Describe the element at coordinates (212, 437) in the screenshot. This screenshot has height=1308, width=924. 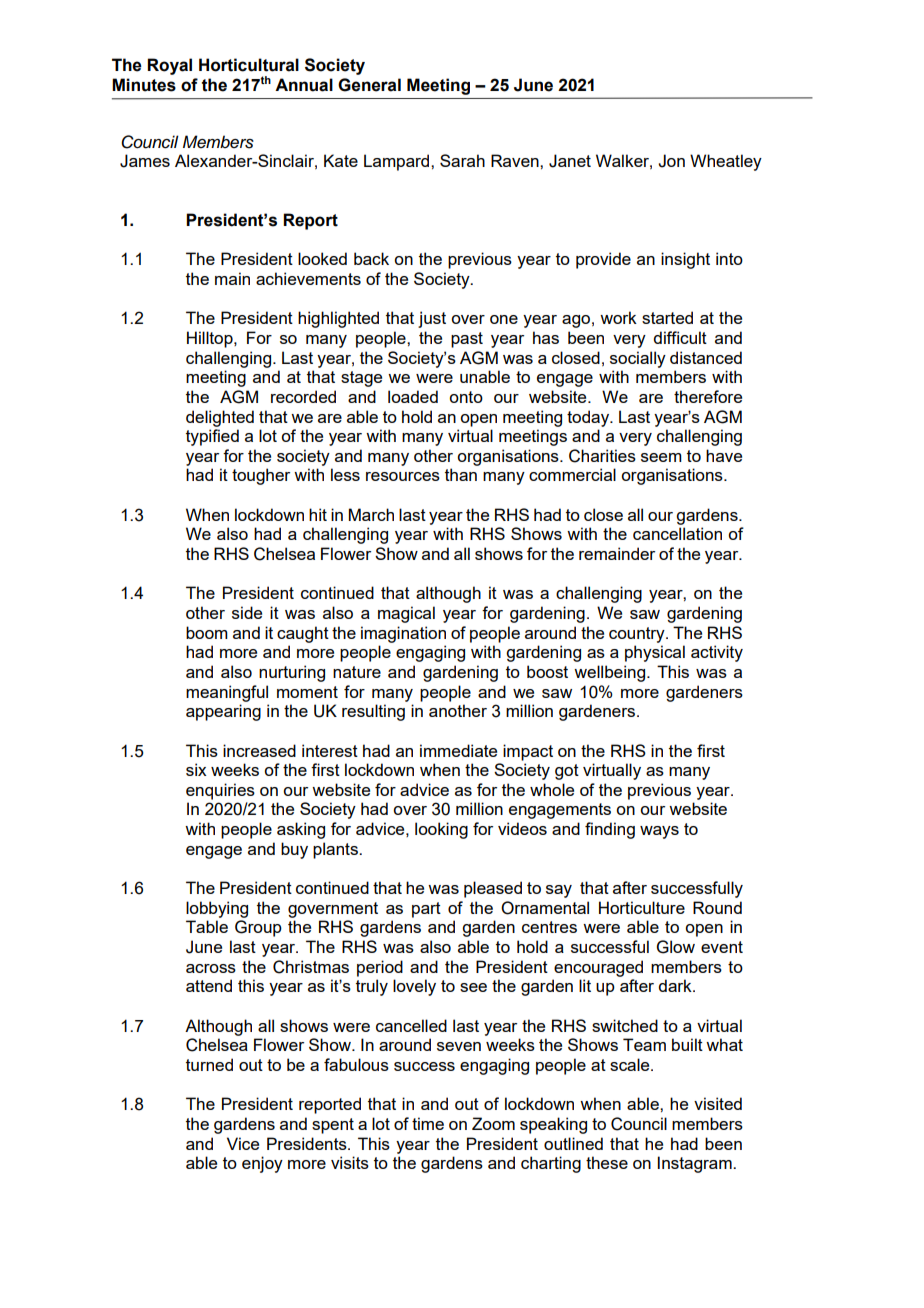
I see `typified` at that location.
